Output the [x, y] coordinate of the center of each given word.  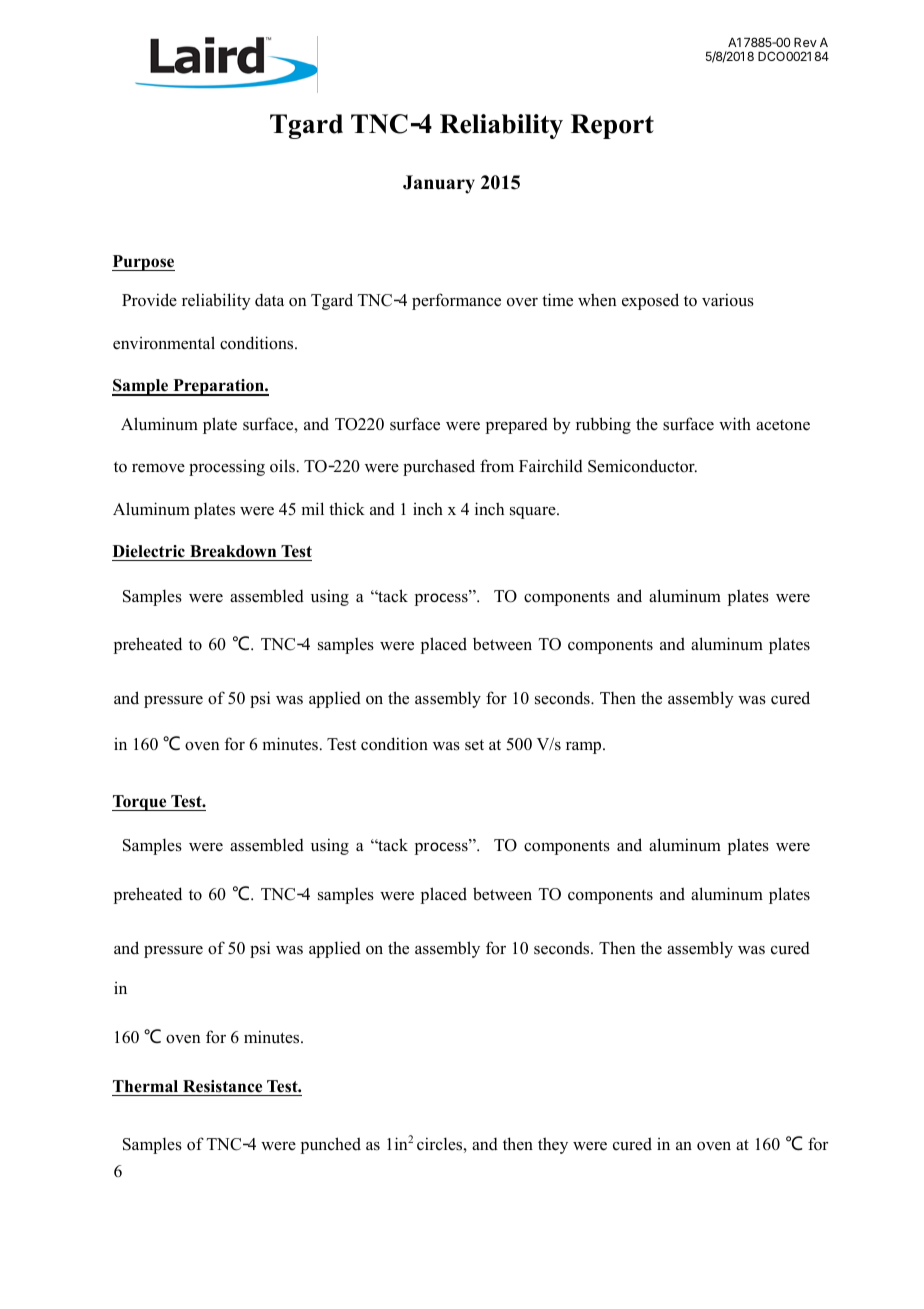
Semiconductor [642, 466]
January [439, 184]
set [474, 745]
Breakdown [233, 551]
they [553, 1145]
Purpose [143, 263]
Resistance [223, 1088]
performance [456, 301]
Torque [140, 803]
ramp [585, 748]
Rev [805, 42]
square [534, 513]
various [728, 300]
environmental [164, 343]
